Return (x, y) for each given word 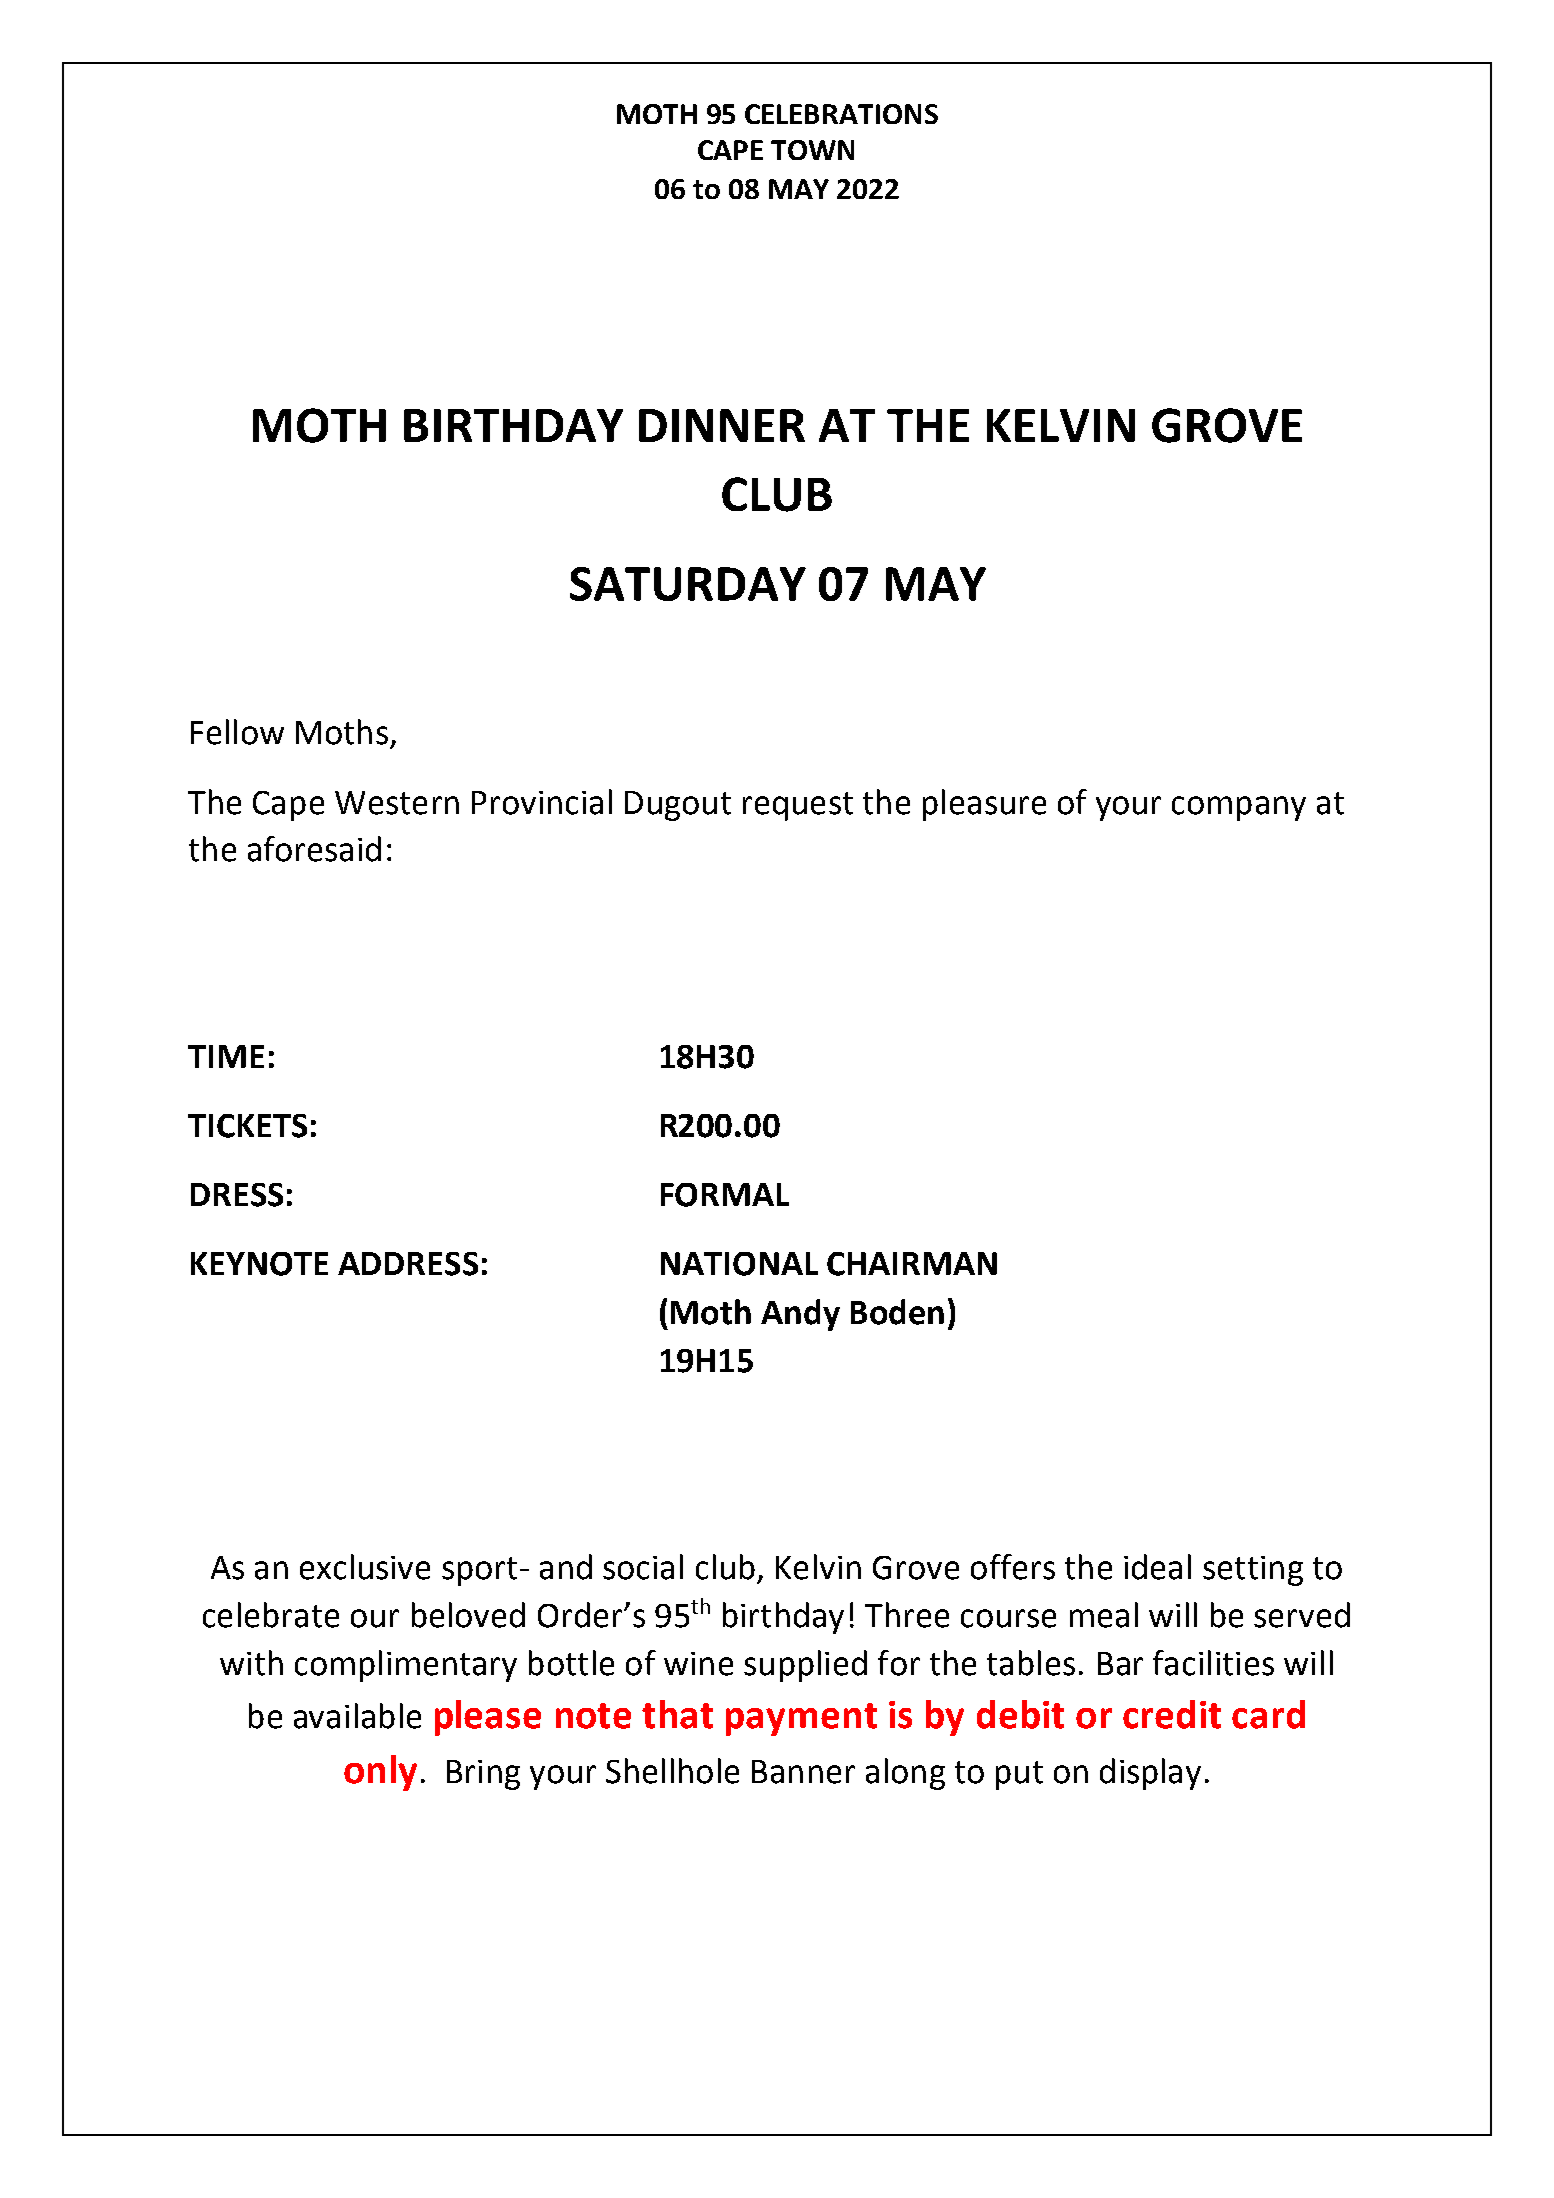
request (798, 806)
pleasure (984, 805)
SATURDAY (688, 584)
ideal (1157, 1567)
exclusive (365, 1567)
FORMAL (725, 1195)
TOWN (812, 150)
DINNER (722, 425)
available (357, 1716)
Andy (800, 1315)
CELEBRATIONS (841, 114)
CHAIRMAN (912, 1264)
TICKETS (247, 1126)
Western (397, 803)
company (1239, 808)
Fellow (237, 732)
